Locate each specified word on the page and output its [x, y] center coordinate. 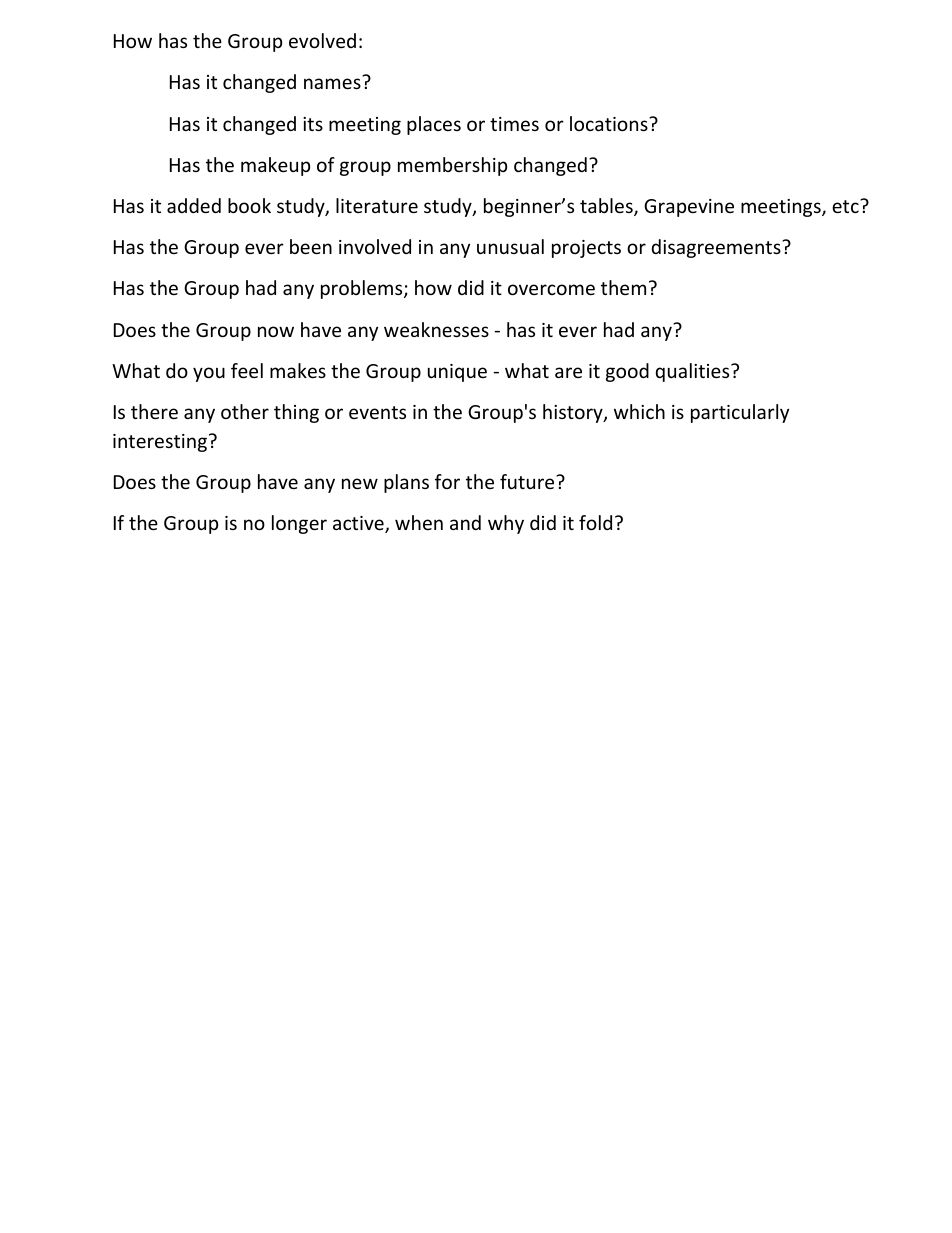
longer [299, 524]
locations [610, 123]
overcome [551, 289]
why [506, 524]
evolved [322, 40]
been [311, 246]
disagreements [717, 248]
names [332, 83]
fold [595, 522]
